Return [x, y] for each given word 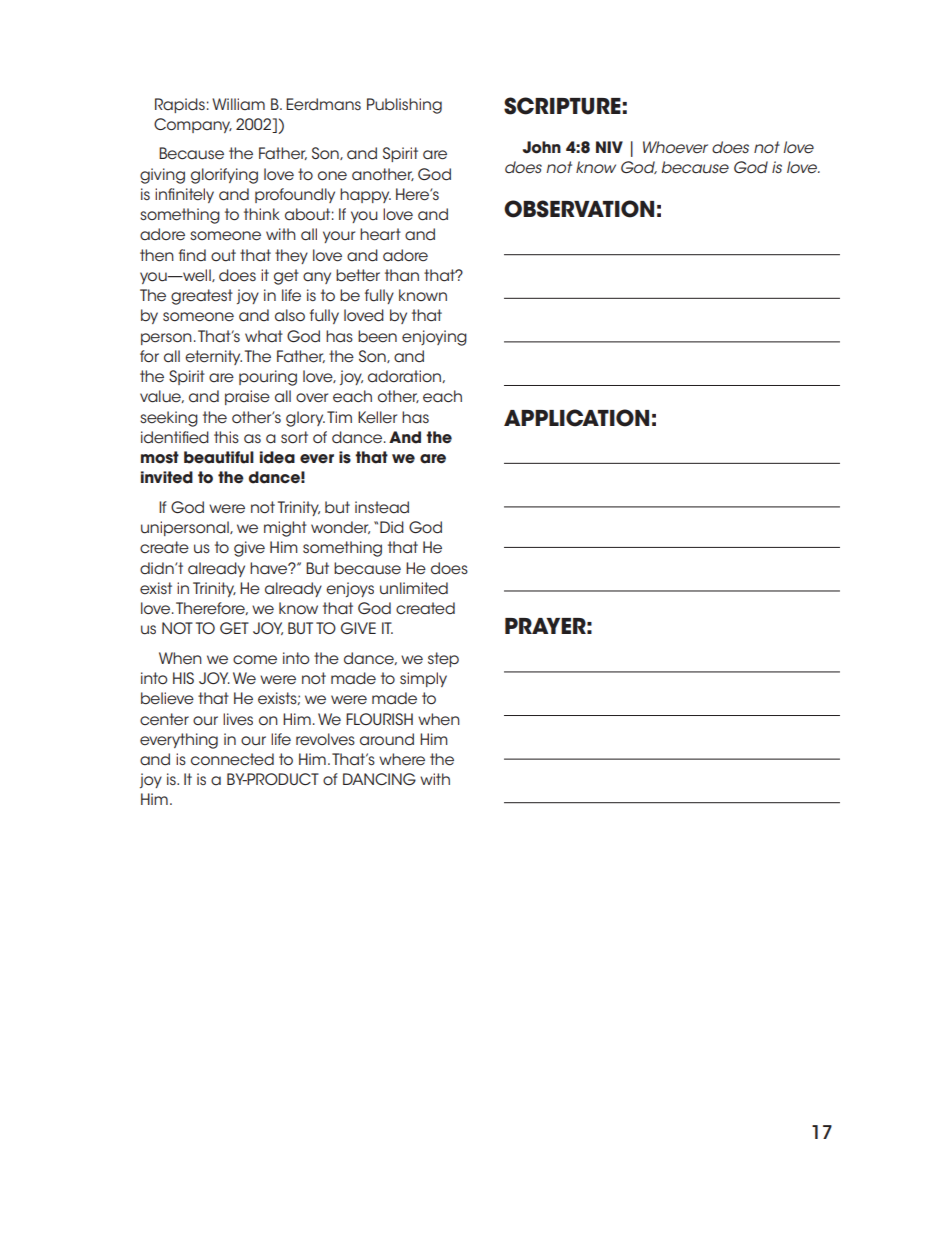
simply [423, 679]
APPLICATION [576, 418]
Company [193, 125]
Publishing [404, 106]
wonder [340, 527]
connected [232, 759]
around [387, 739]
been [377, 336]
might [285, 529]
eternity [213, 357]
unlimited [414, 588]
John [542, 147]
